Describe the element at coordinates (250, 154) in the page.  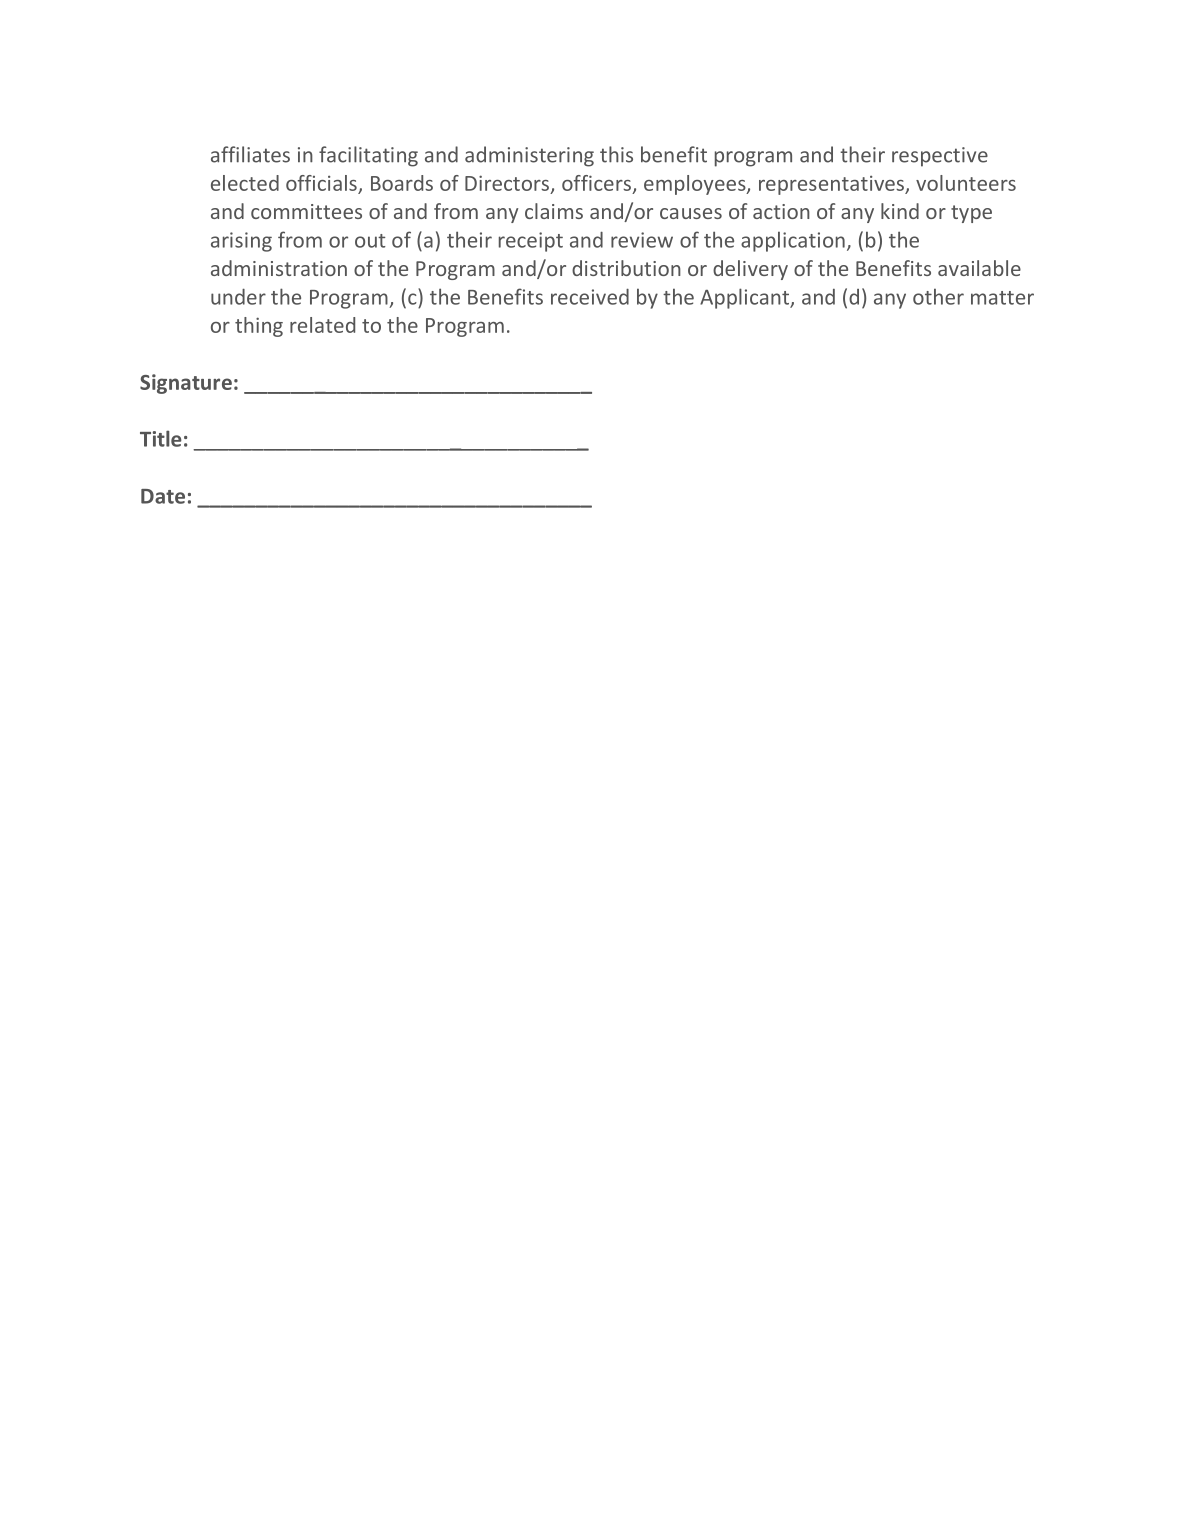
I see `affiliates` at that location.
